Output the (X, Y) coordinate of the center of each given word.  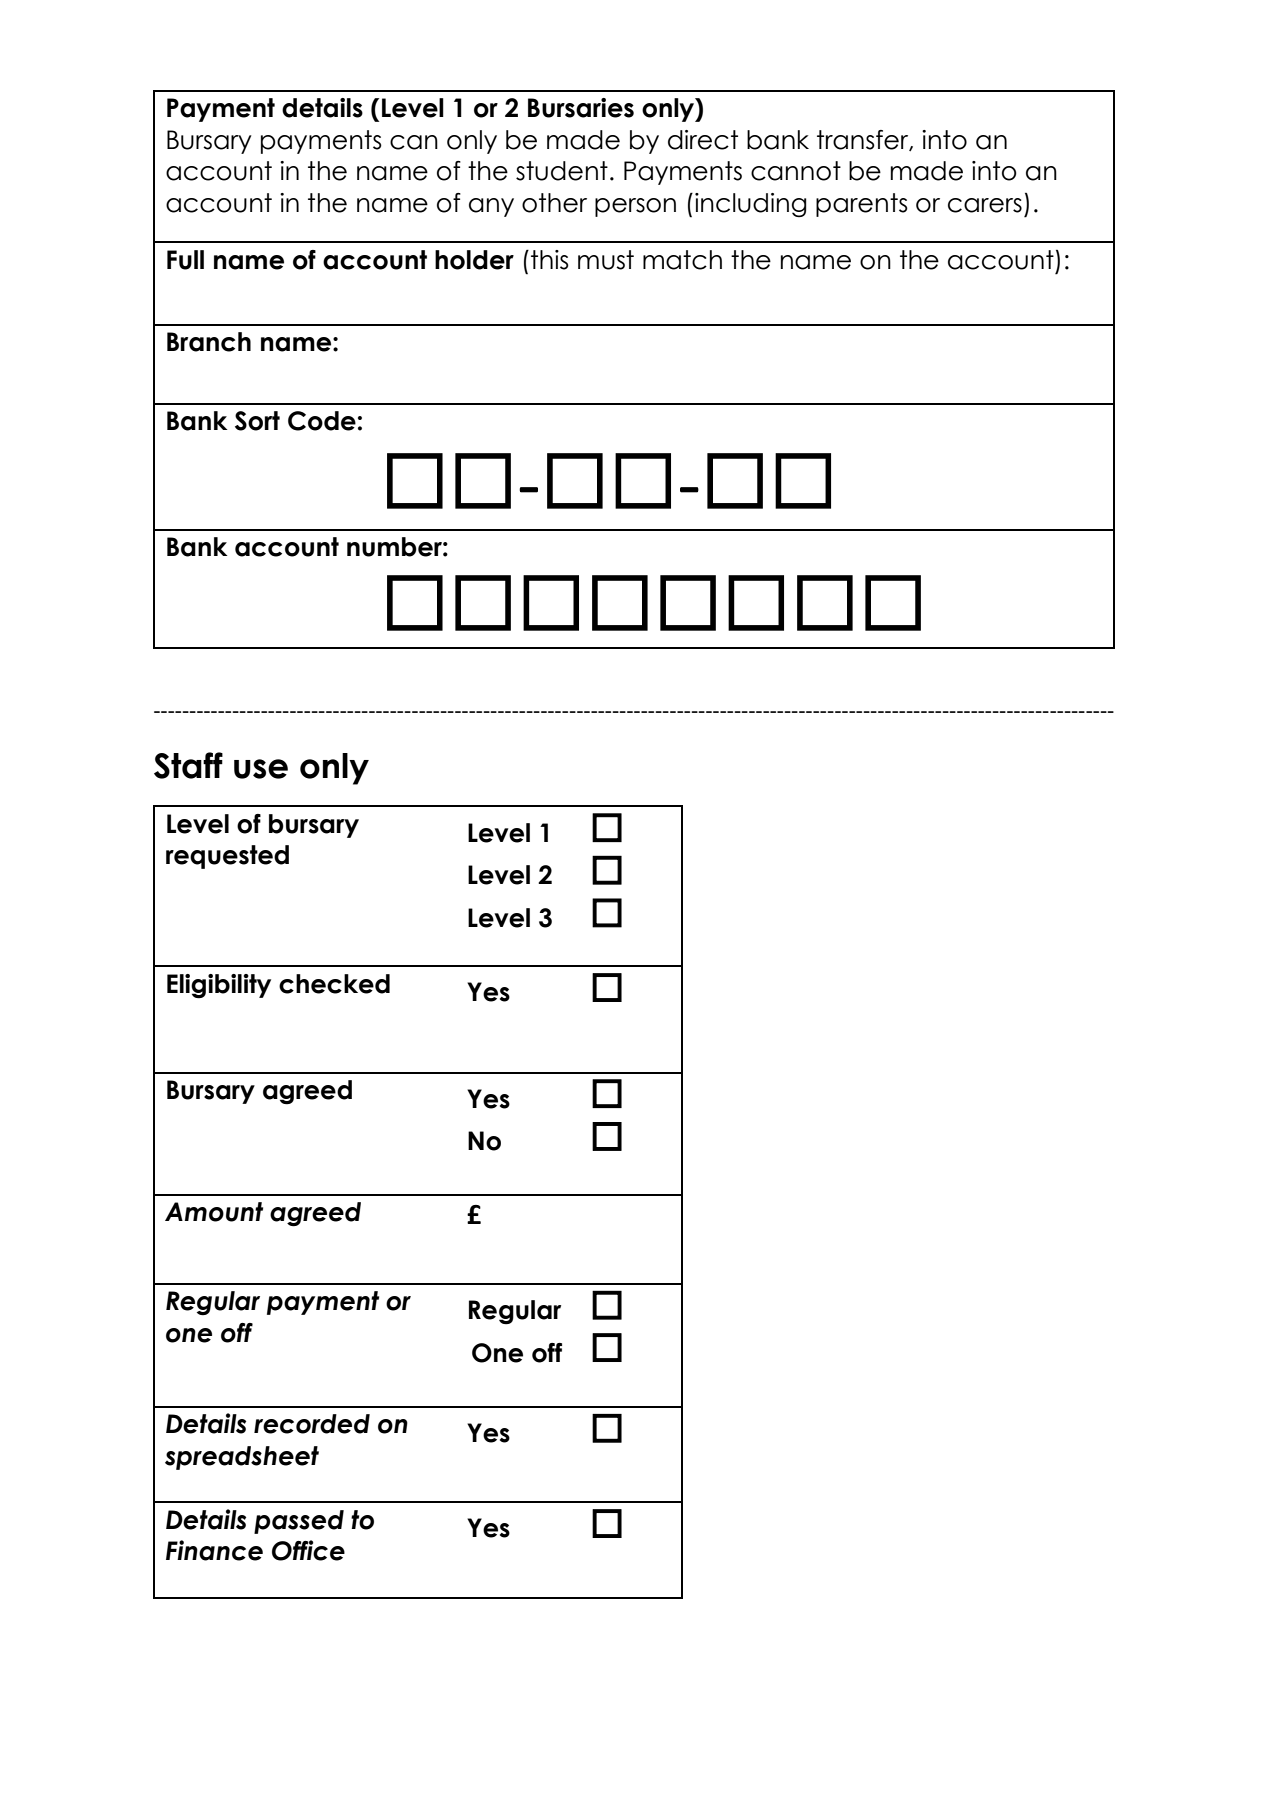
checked (334, 984)
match (682, 260)
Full (185, 260)
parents (862, 205)
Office (308, 1550)
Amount (214, 1212)
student (562, 171)
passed (299, 1522)
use (261, 769)
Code (322, 421)
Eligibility (219, 986)
